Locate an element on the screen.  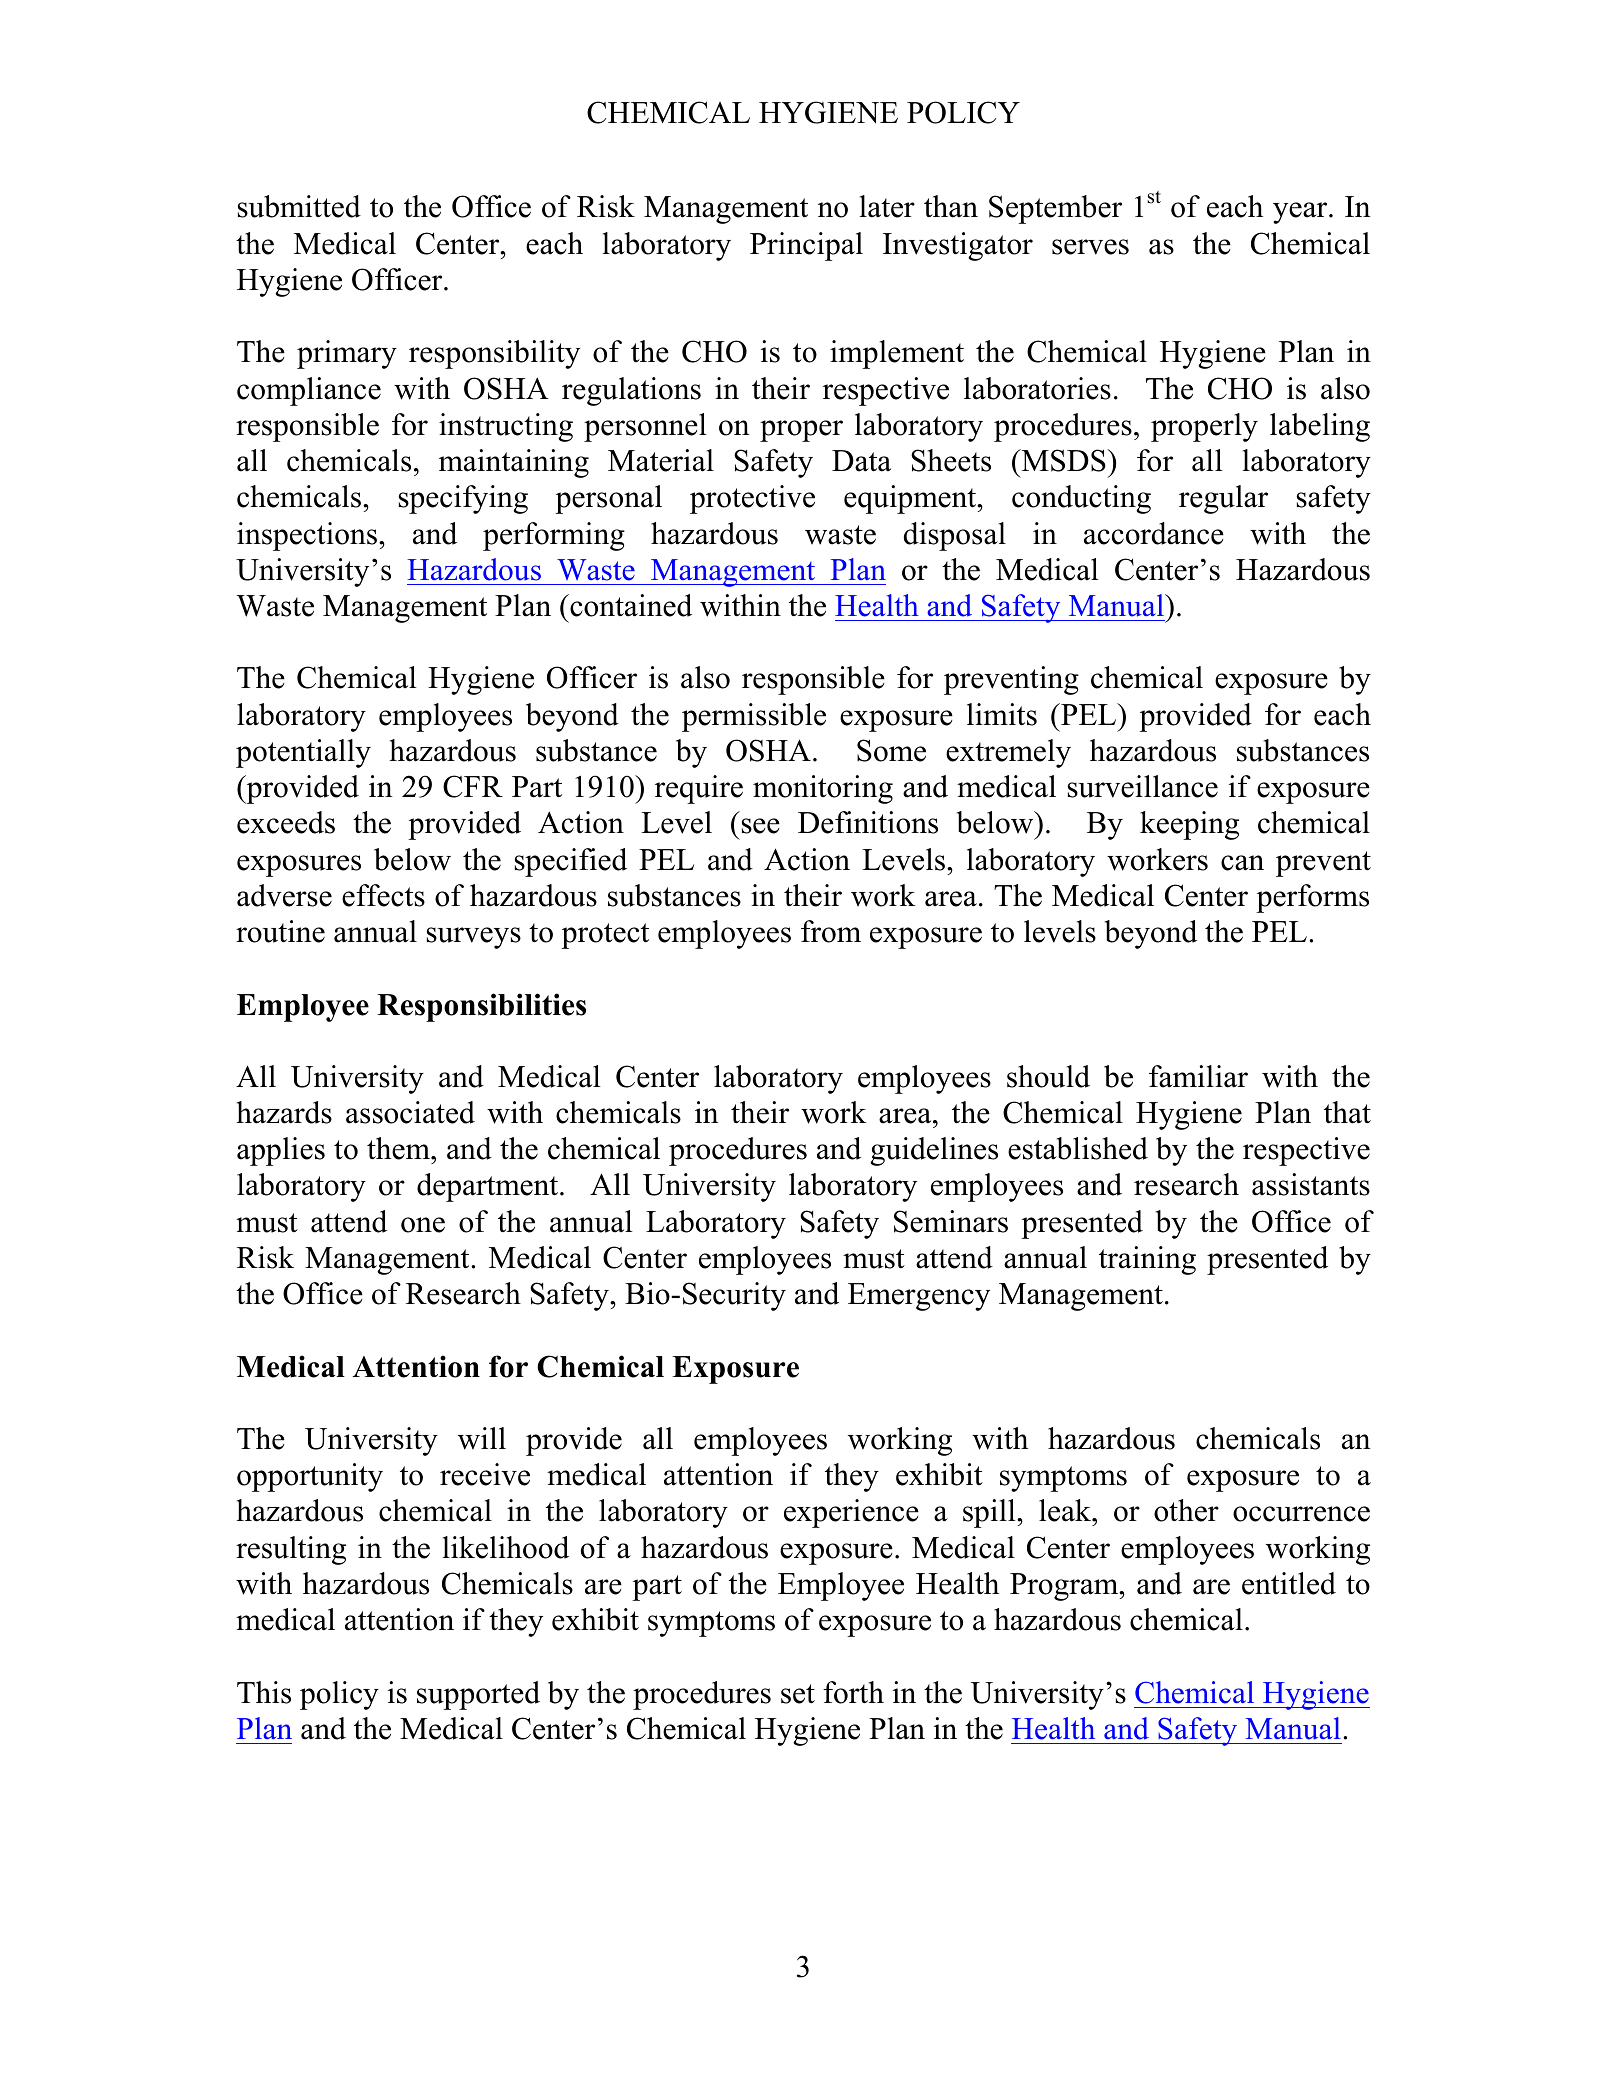
Principal is located at coordinates (806, 246).
